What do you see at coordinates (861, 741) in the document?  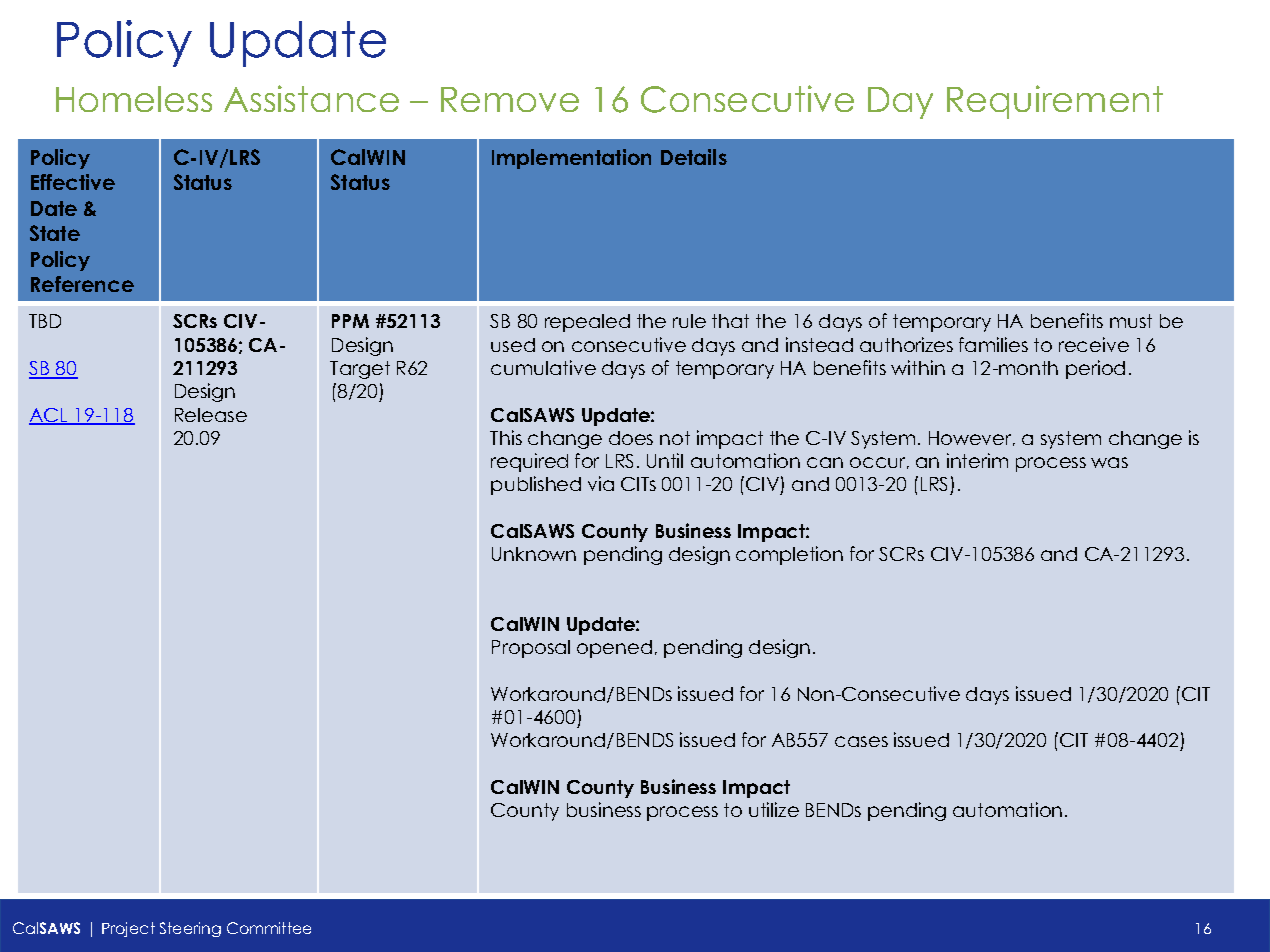 I see `cases` at bounding box center [861, 741].
